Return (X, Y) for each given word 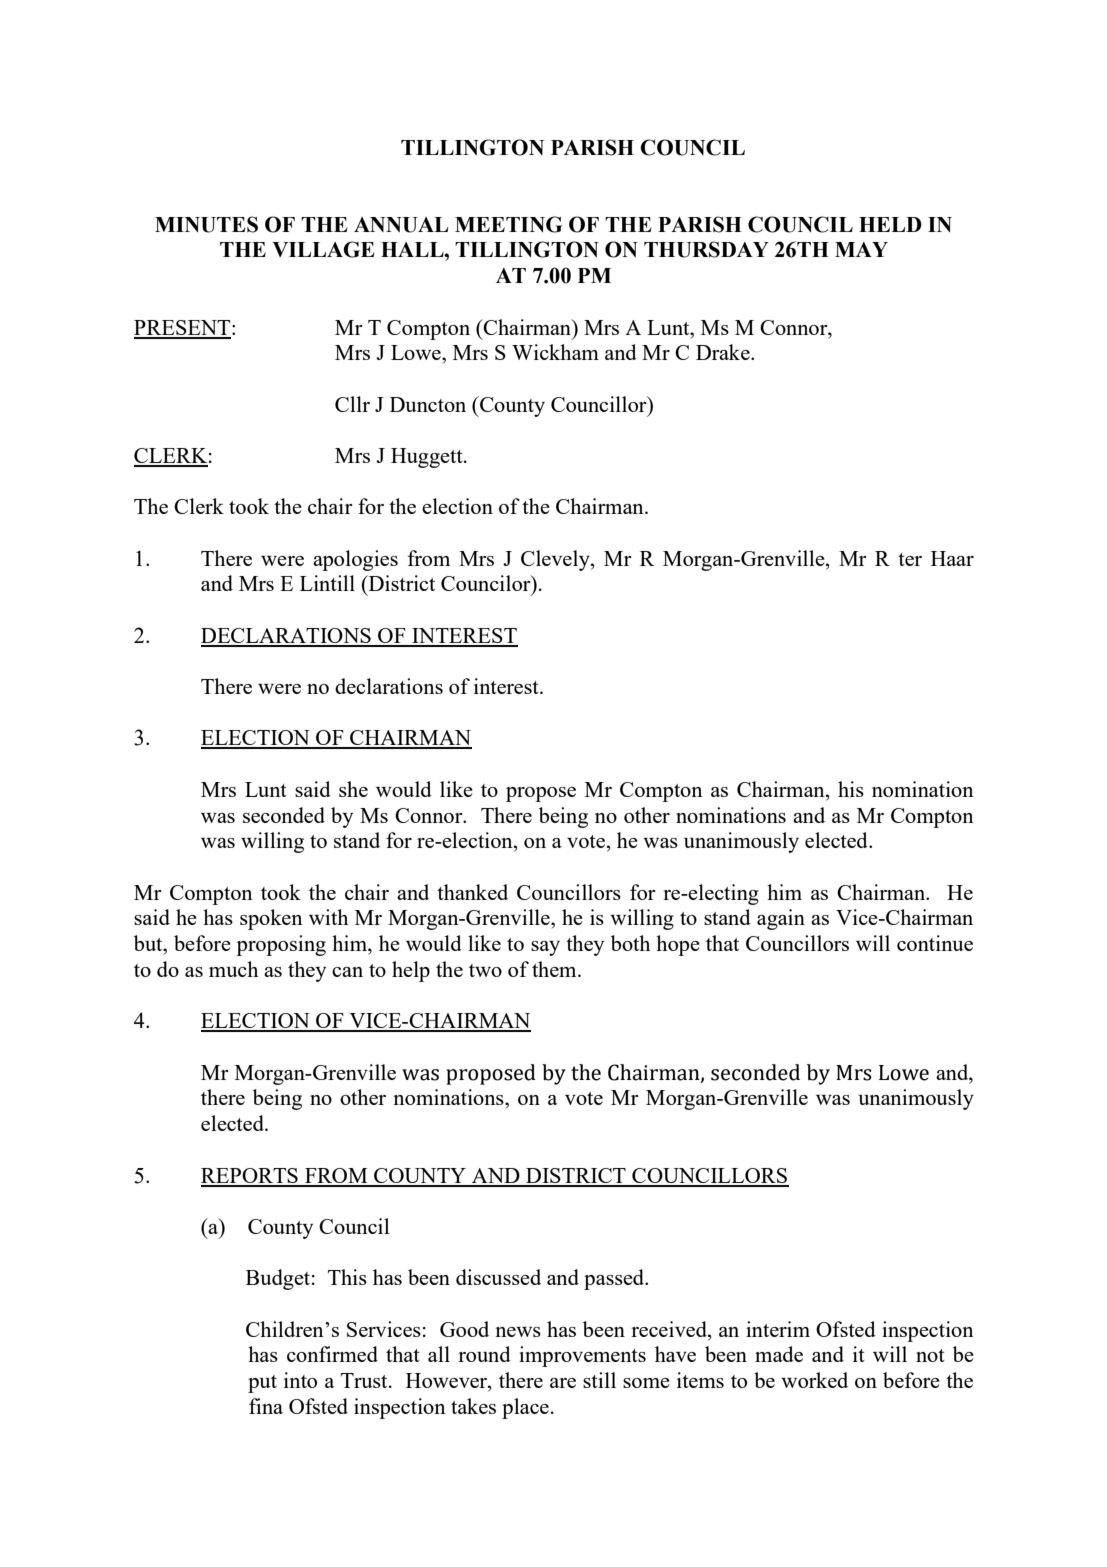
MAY (861, 249)
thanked (472, 892)
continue (935, 943)
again (781, 919)
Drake (724, 352)
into (300, 1380)
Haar (952, 558)
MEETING (508, 224)
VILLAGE (323, 249)
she (353, 789)
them (555, 969)
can (347, 972)
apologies (355, 560)
